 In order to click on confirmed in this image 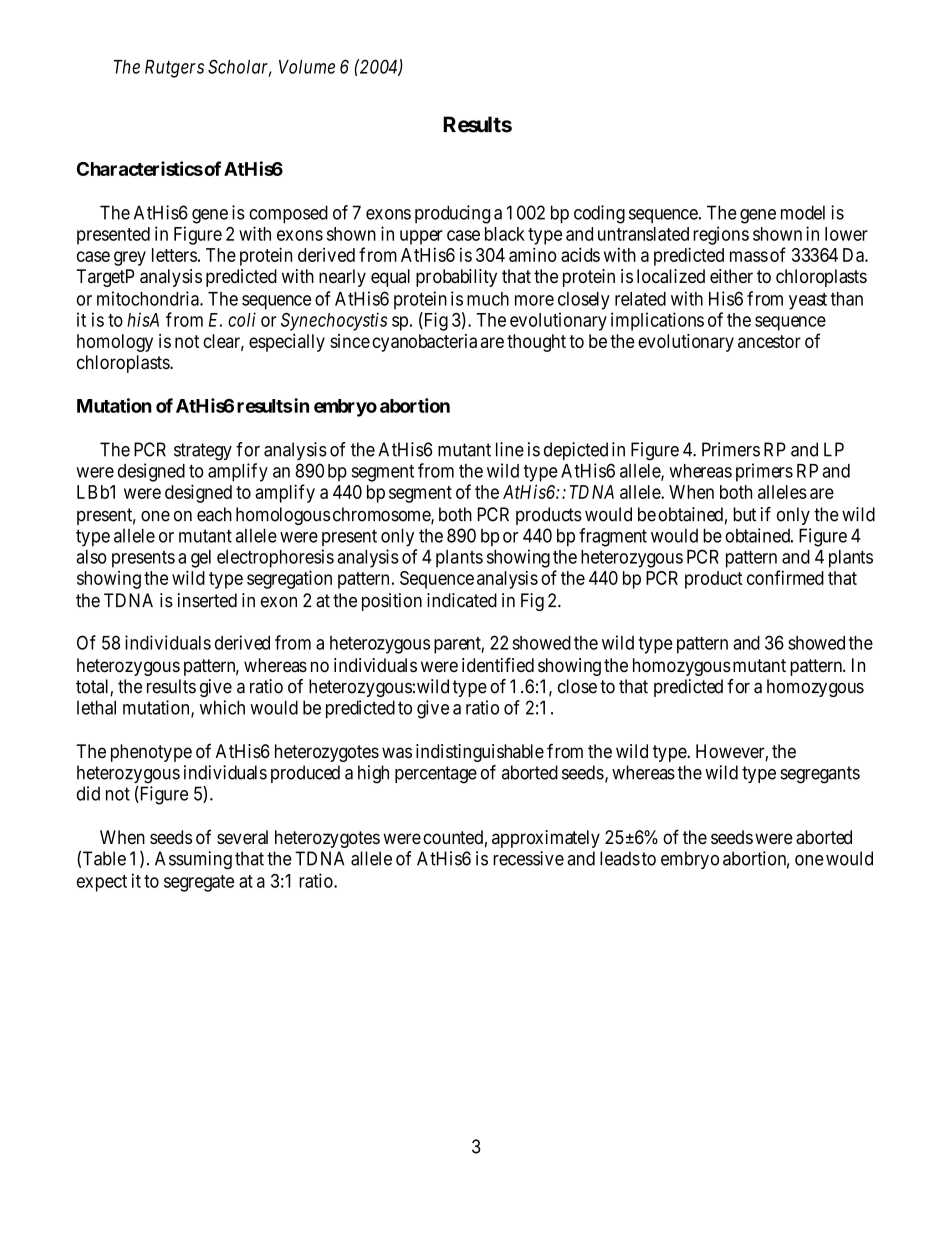, I will do `click(785, 577)`.
